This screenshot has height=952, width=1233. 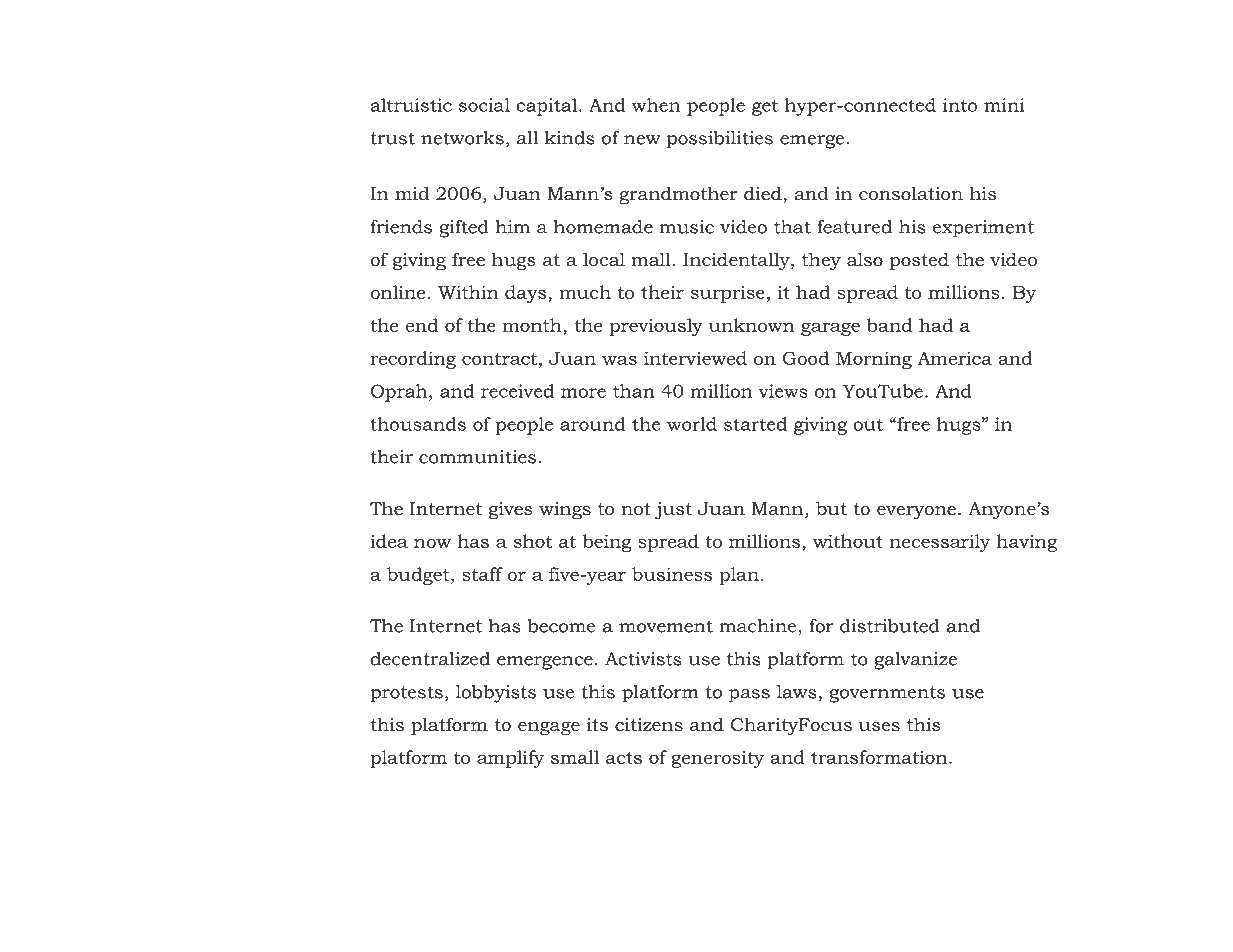 I want to click on Within, so click(x=468, y=292).
